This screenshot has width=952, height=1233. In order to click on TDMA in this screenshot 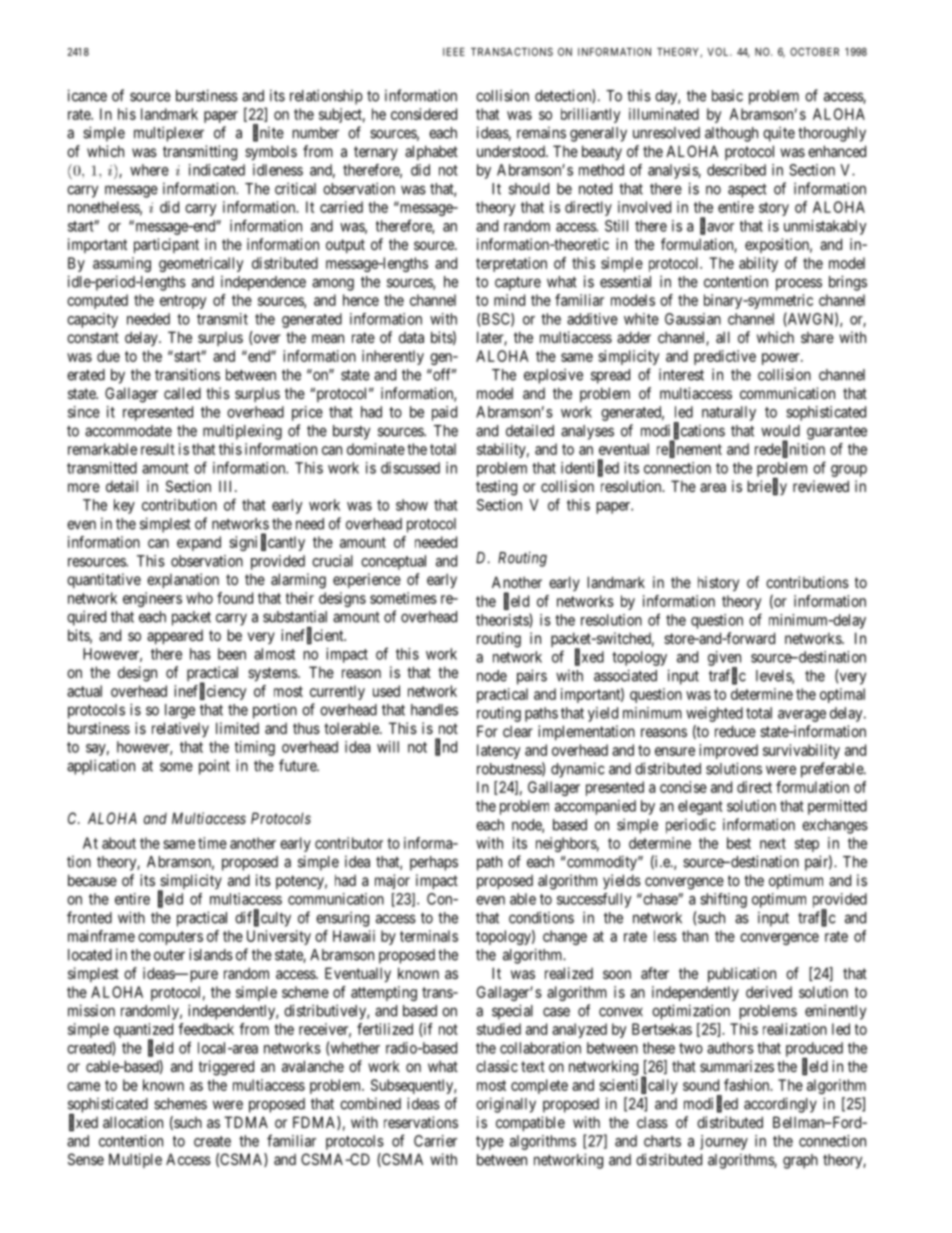, I will do `click(246, 1122)`.
